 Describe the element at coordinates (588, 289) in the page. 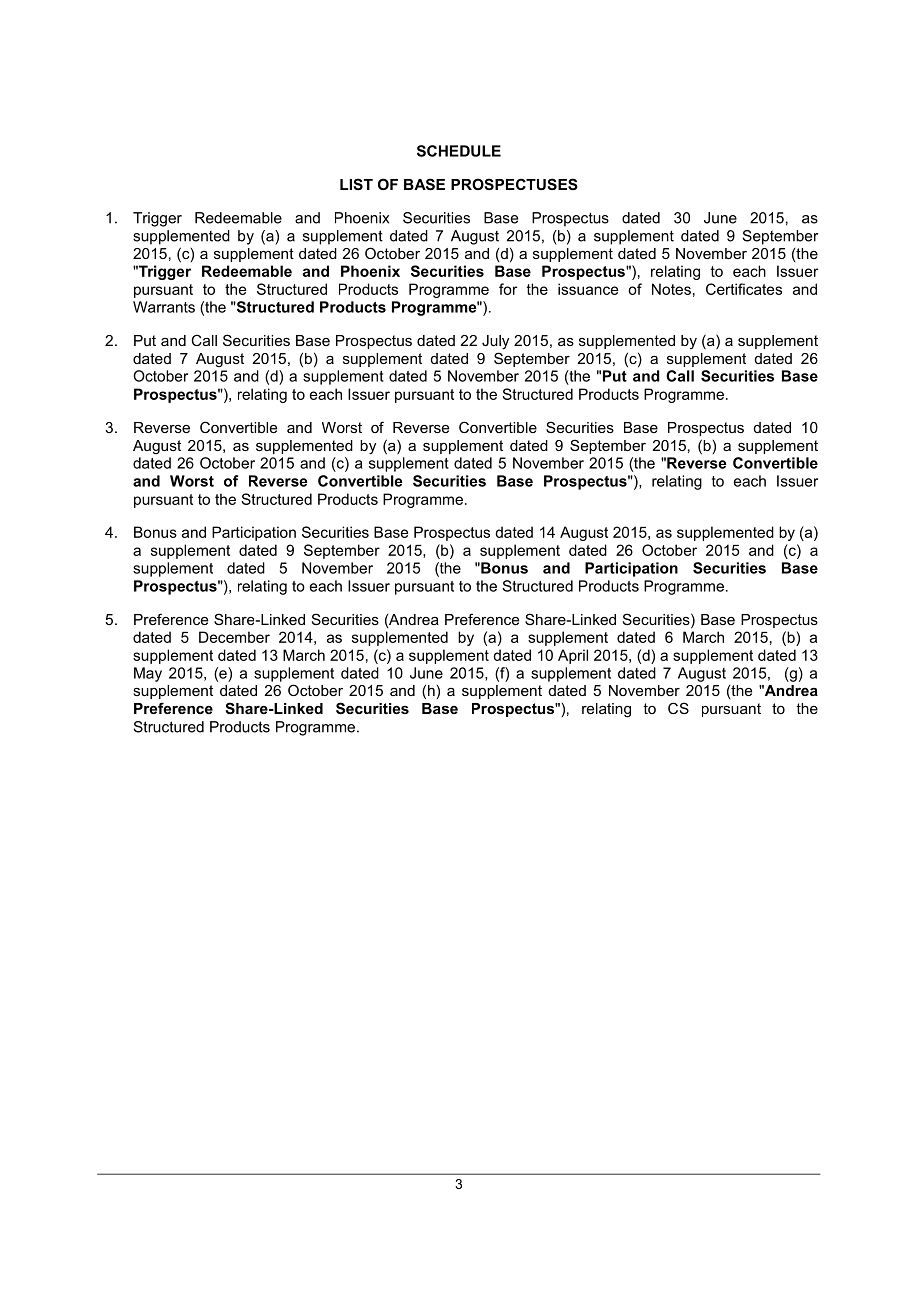

I see `issuance` at that location.
